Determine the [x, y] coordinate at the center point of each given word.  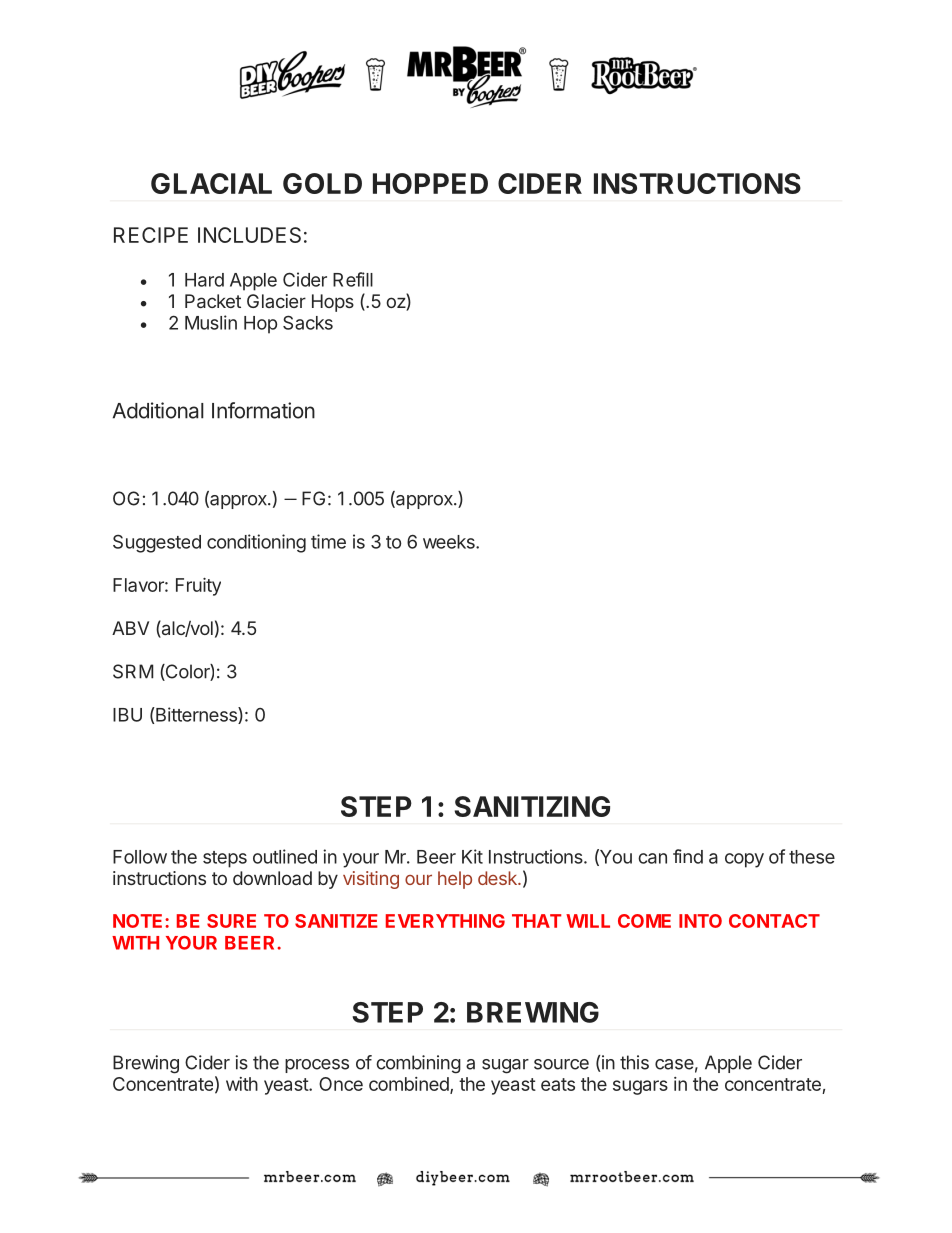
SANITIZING [532, 806]
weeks [450, 542]
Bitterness [196, 715]
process [317, 1066]
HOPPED [430, 183]
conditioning [256, 543]
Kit [472, 856]
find [688, 856]
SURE [231, 921]
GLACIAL [211, 183]
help [455, 880]
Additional [158, 410]
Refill [353, 279]
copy [744, 860]
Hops [333, 303]
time [328, 541]
